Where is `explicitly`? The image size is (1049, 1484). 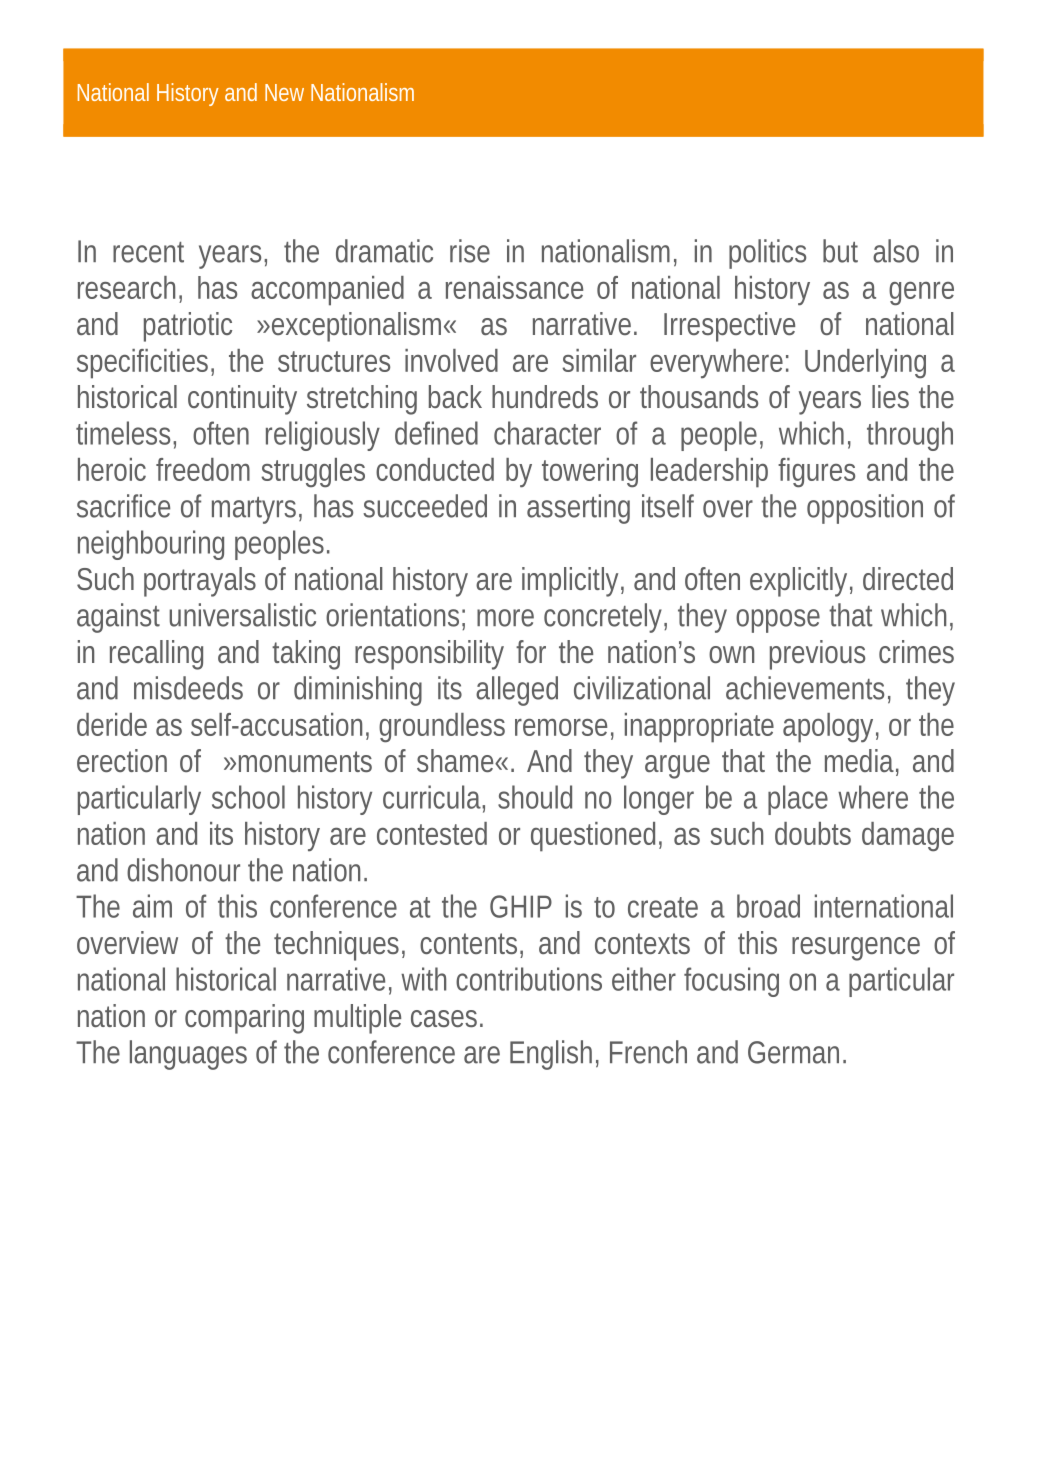 explicitly is located at coordinates (798, 582).
